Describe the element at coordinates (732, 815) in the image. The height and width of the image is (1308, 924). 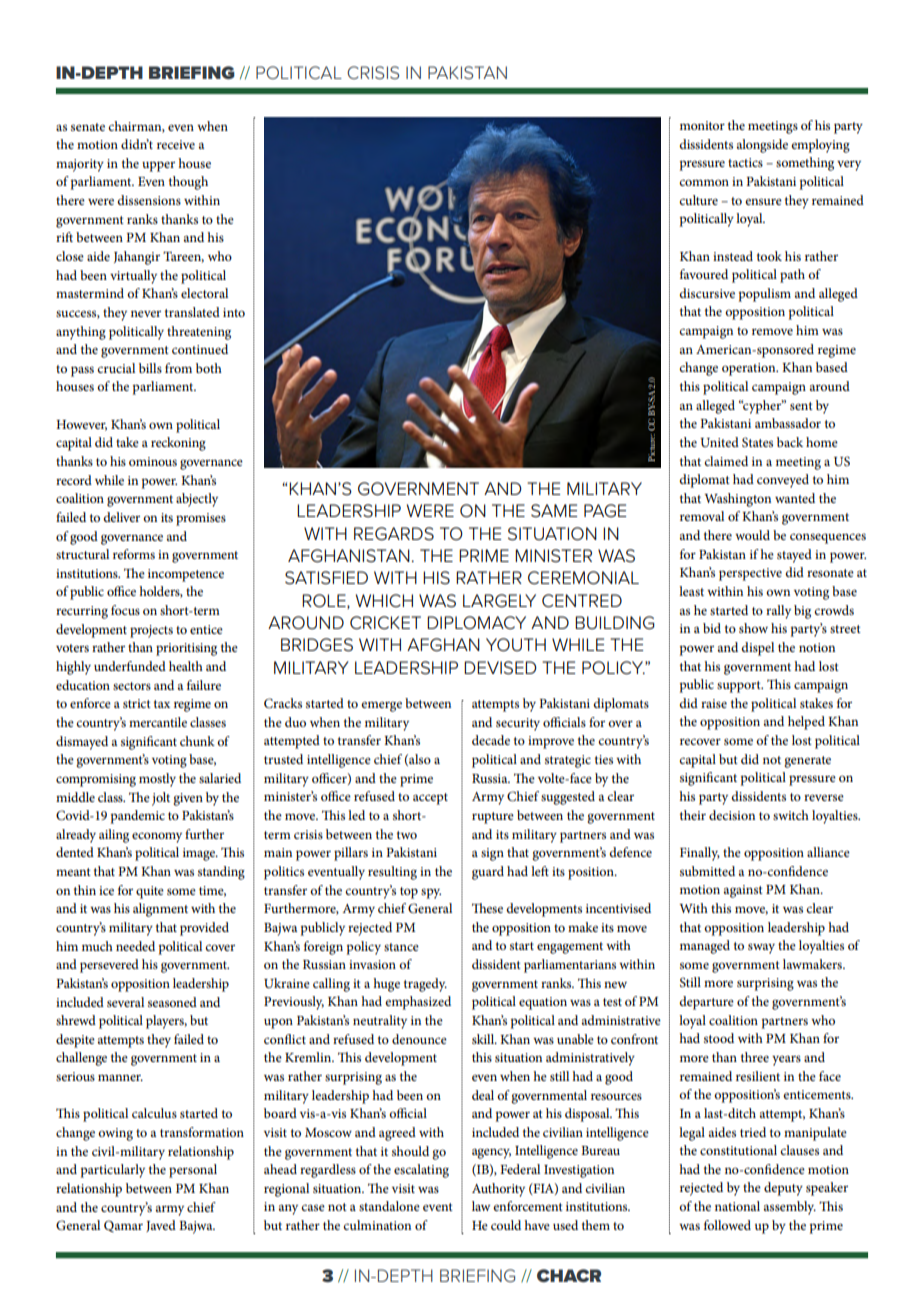
I see `decision` at that location.
